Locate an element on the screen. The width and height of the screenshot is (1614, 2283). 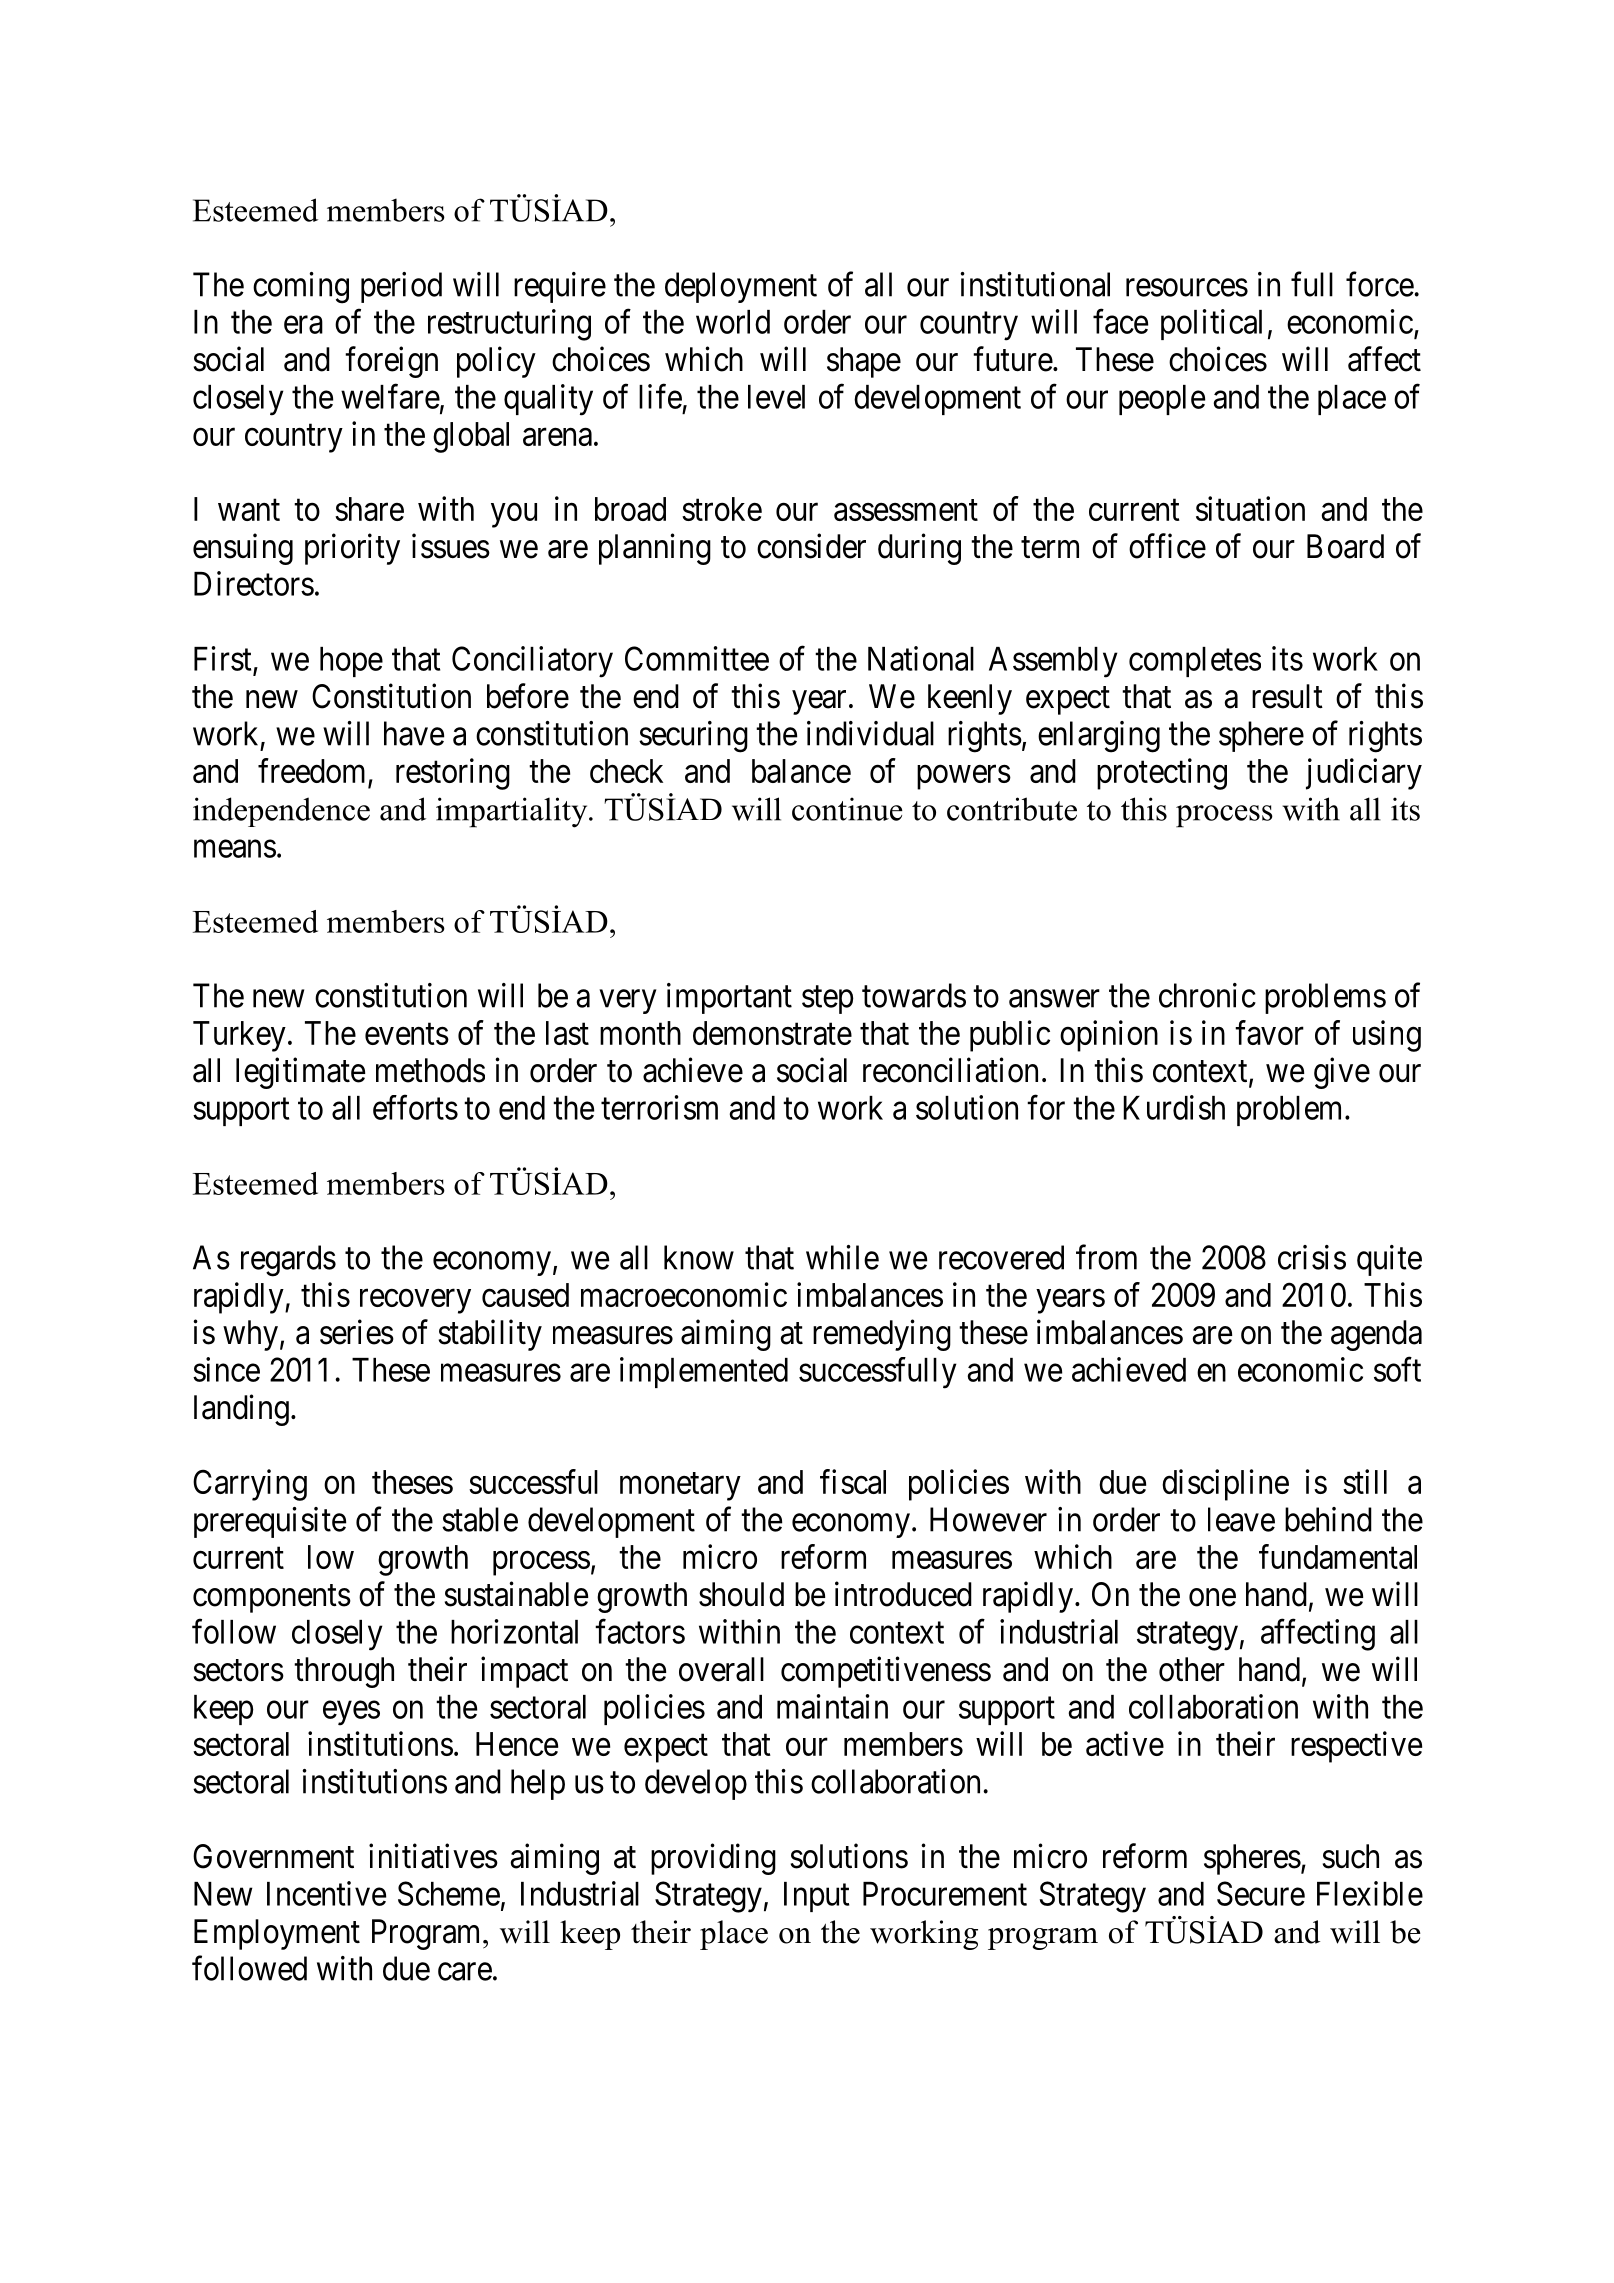
Input is located at coordinates (816, 1897).
